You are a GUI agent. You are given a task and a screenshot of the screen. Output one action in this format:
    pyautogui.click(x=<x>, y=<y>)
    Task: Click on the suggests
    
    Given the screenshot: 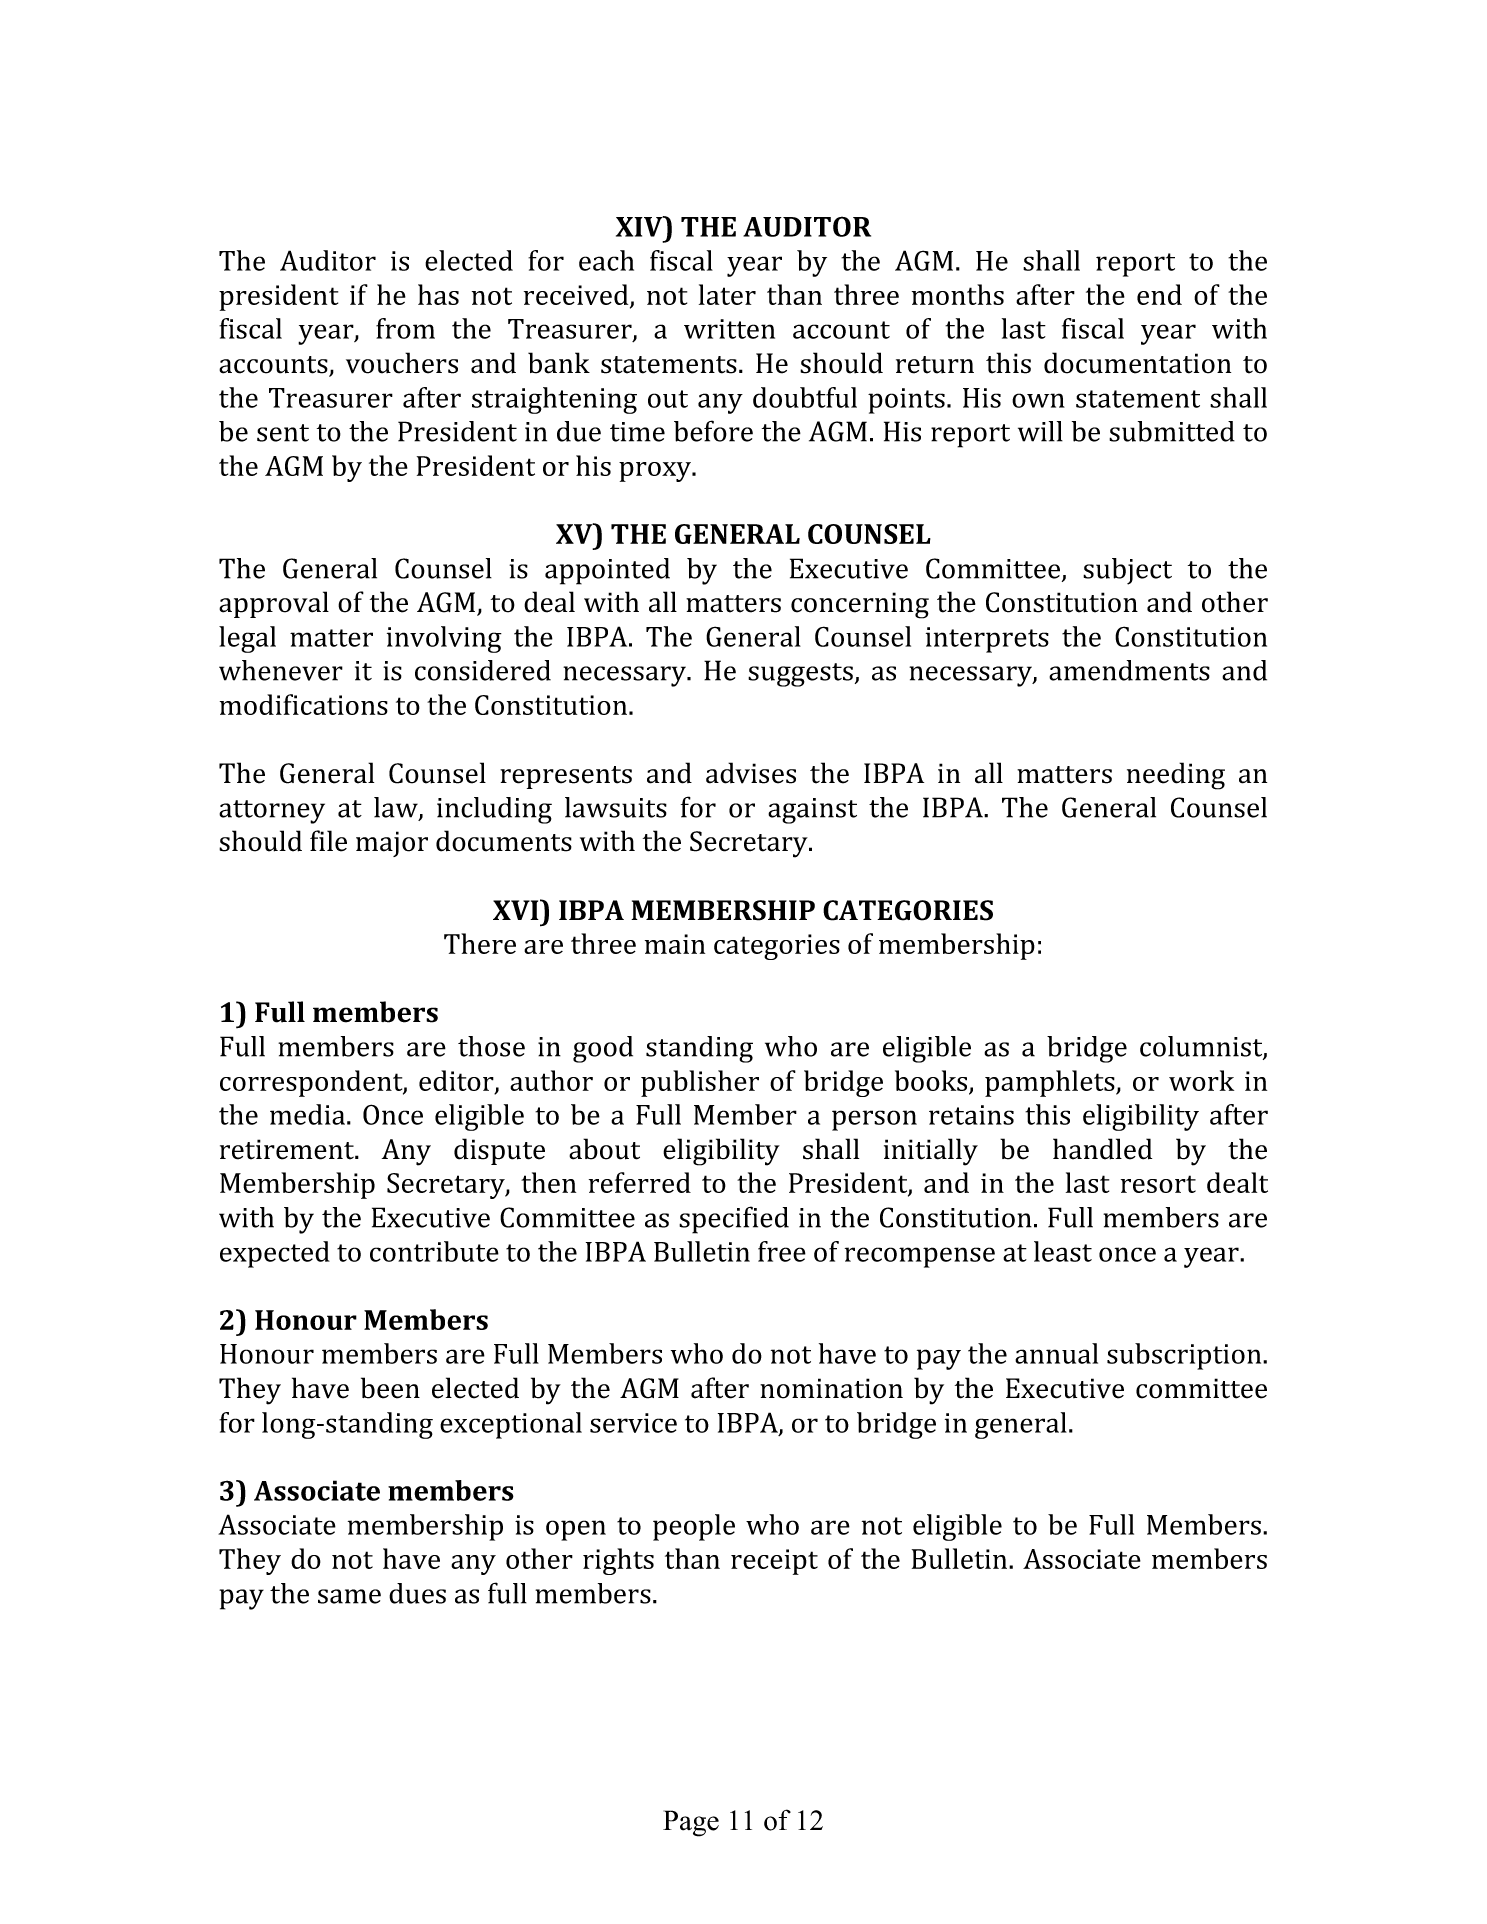 What is the action you would take?
    pyautogui.click(x=800, y=675)
